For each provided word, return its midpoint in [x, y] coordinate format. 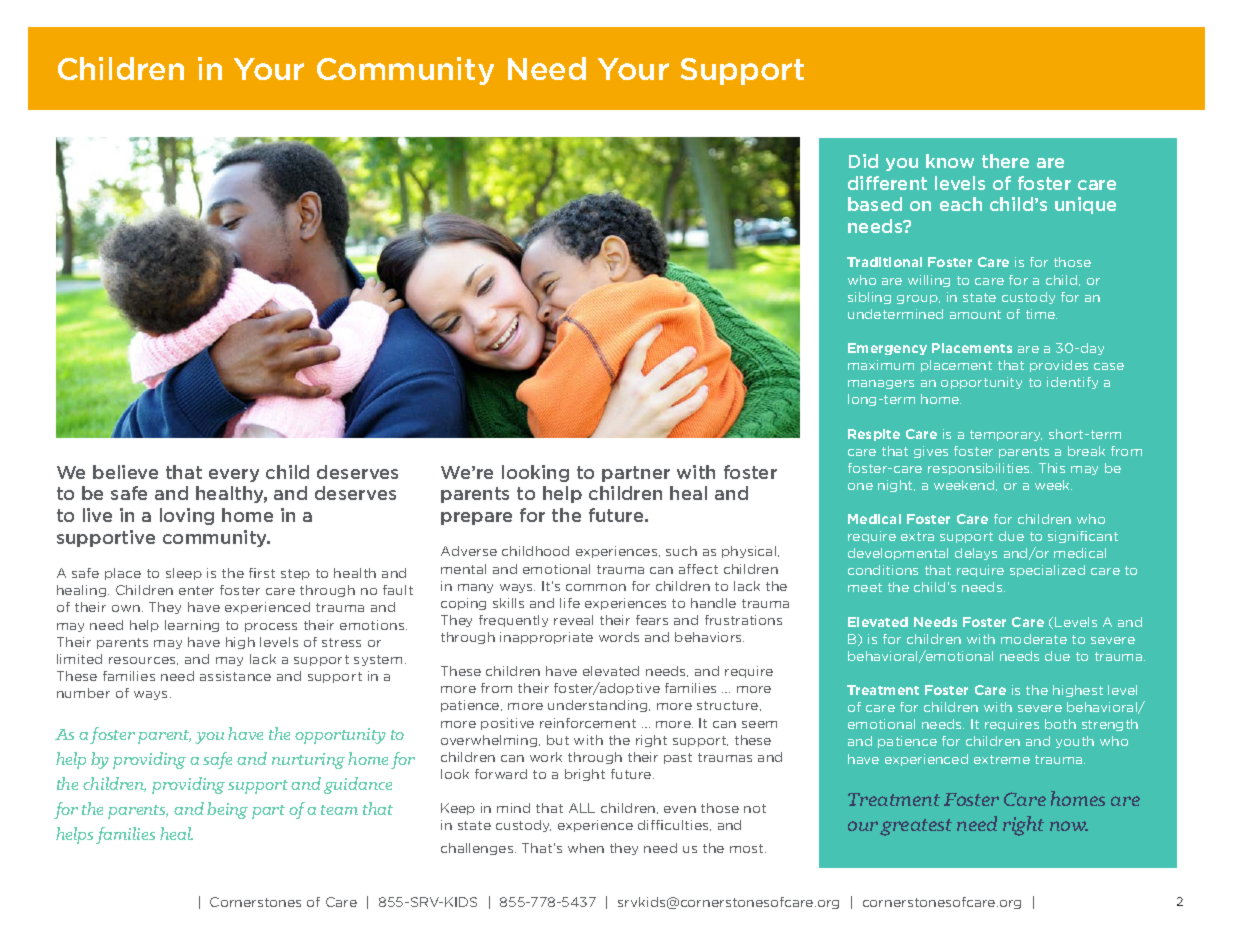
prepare [476, 518]
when [586, 848]
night [896, 486]
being [227, 810]
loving [187, 516]
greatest [916, 827]
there [1005, 161]
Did [863, 161]
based [875, 204]
